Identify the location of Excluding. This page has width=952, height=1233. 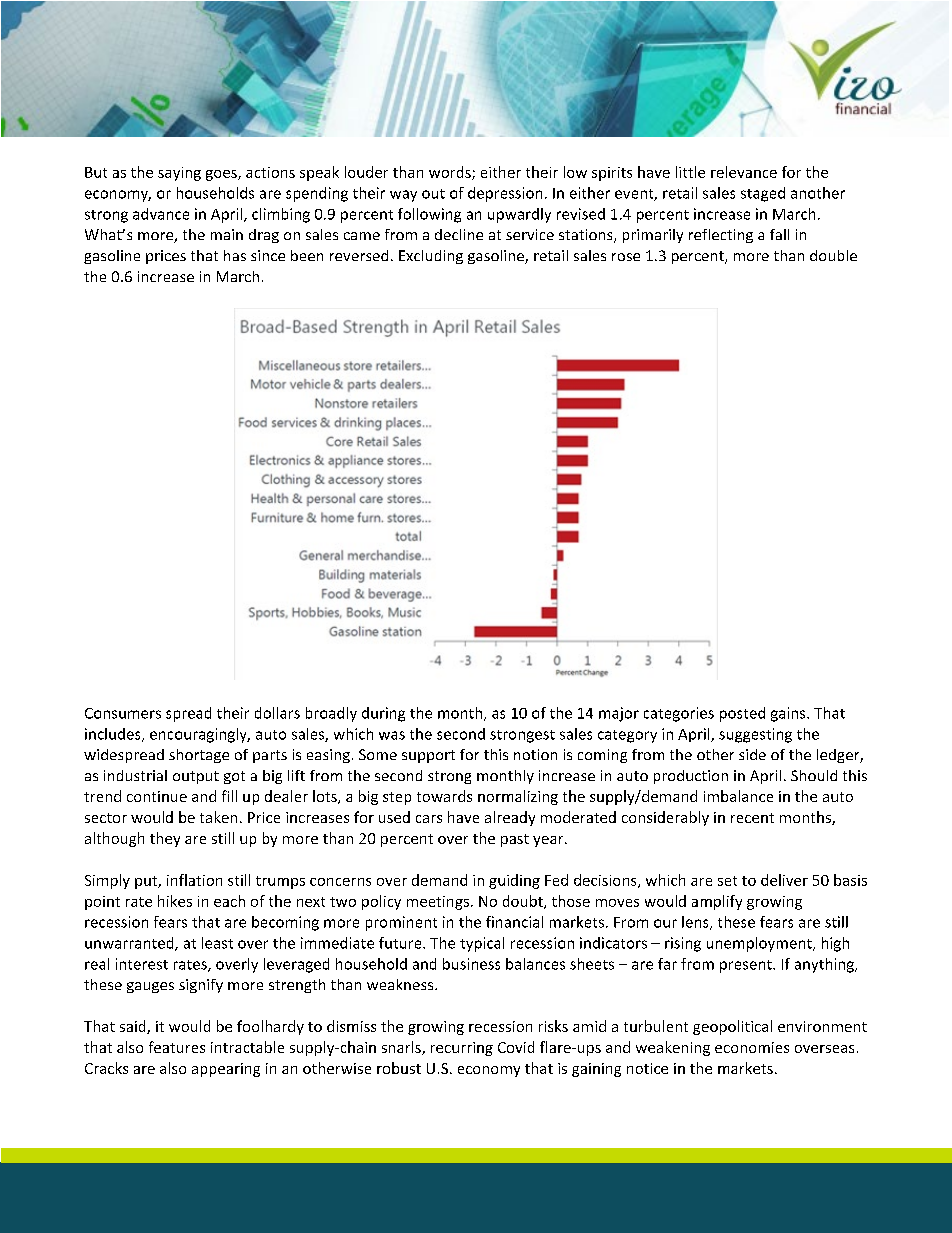
(431, 257).
